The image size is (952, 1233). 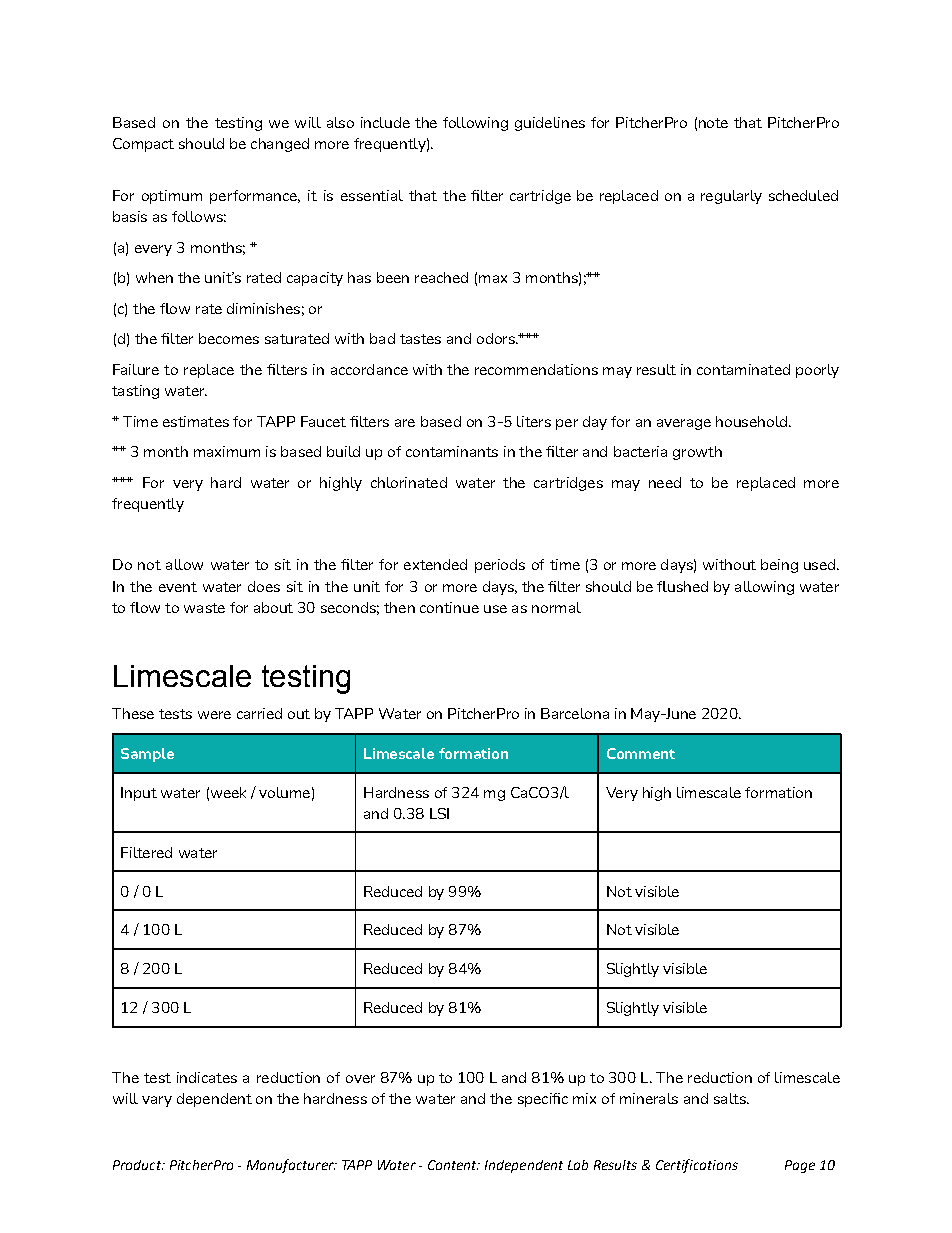 I want to click on waste, so click(x=204, y=608).
